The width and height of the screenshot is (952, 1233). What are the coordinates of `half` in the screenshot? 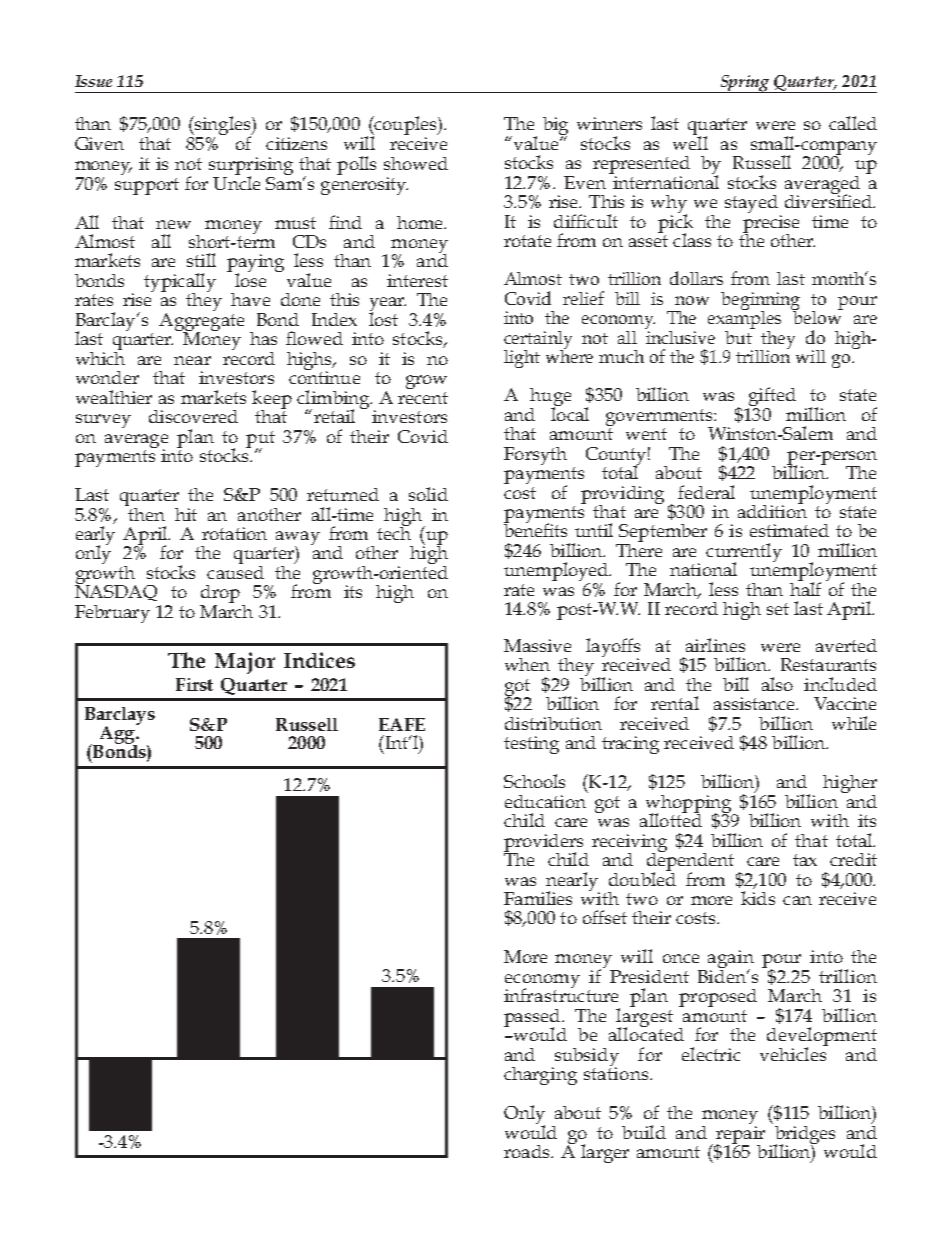 It's located at (805, 588).
